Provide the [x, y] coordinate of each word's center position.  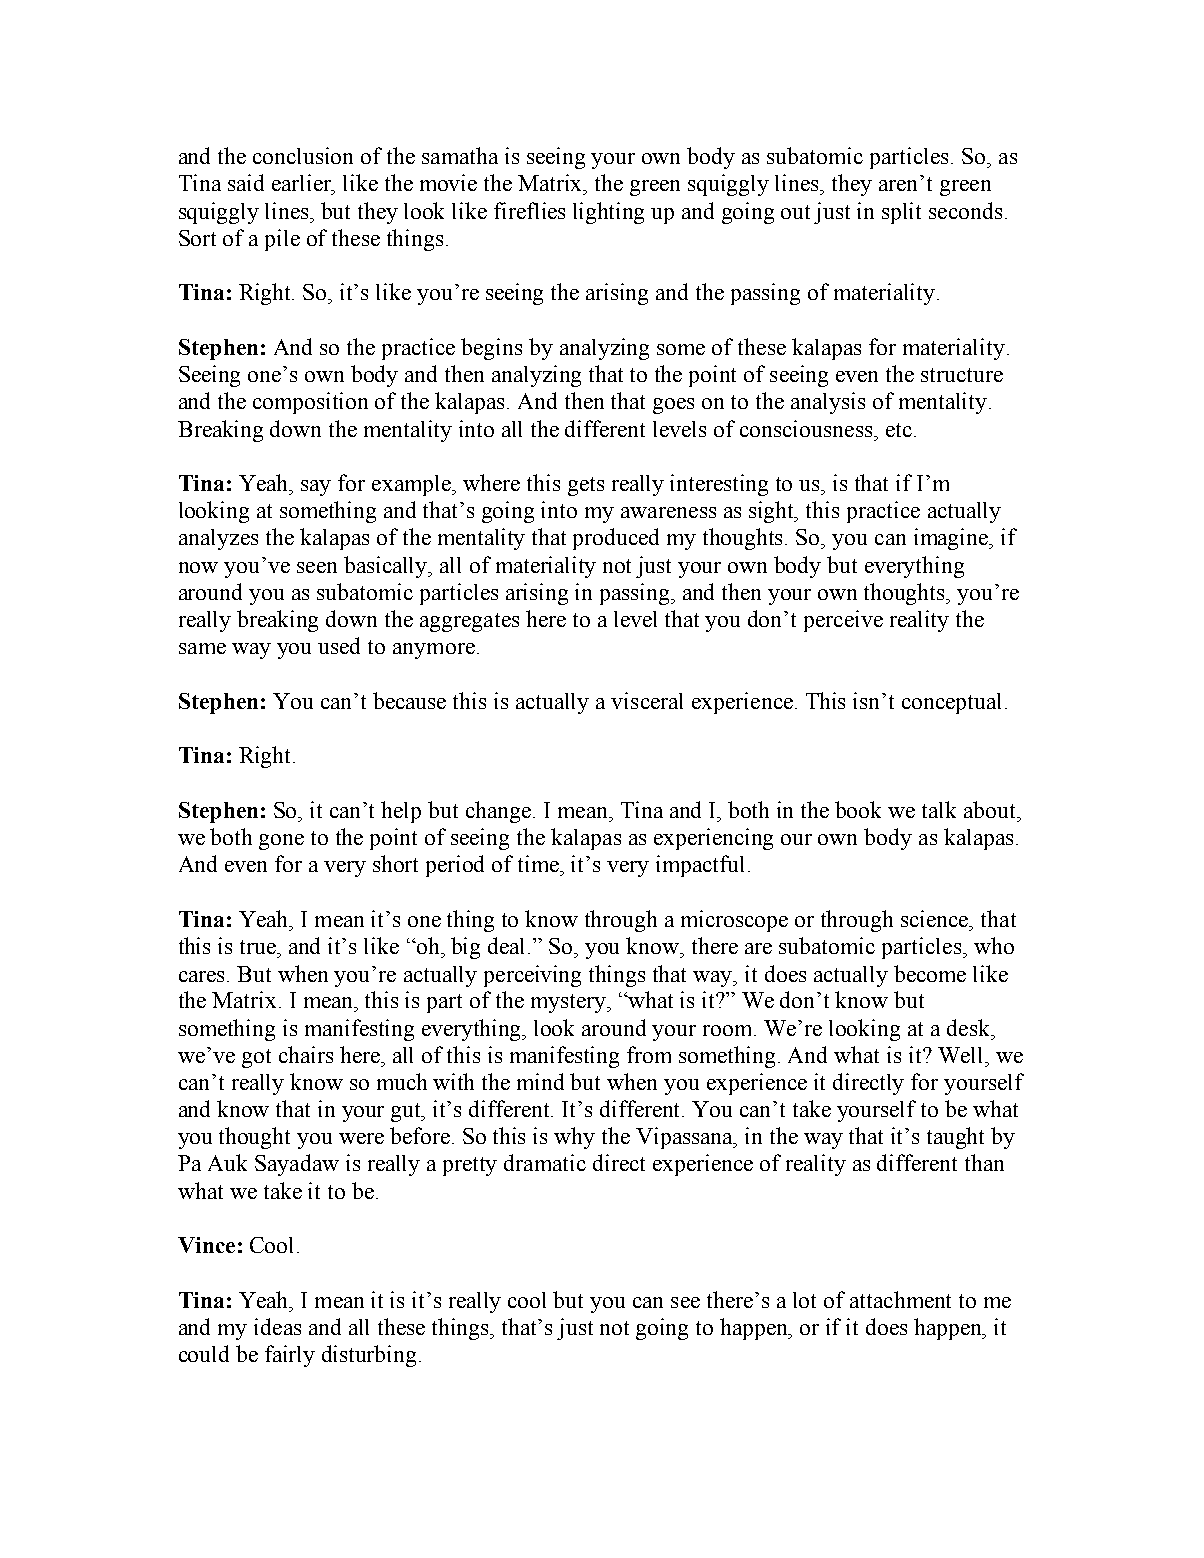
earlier [303, 184]
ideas [277, 1326]
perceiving [532, 976]
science [936, 918]
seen [317, 567]
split [901, 213]
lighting [608, 213]
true [259, 947]
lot [804, 1300]
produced [616, 539]
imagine [952, 539]
